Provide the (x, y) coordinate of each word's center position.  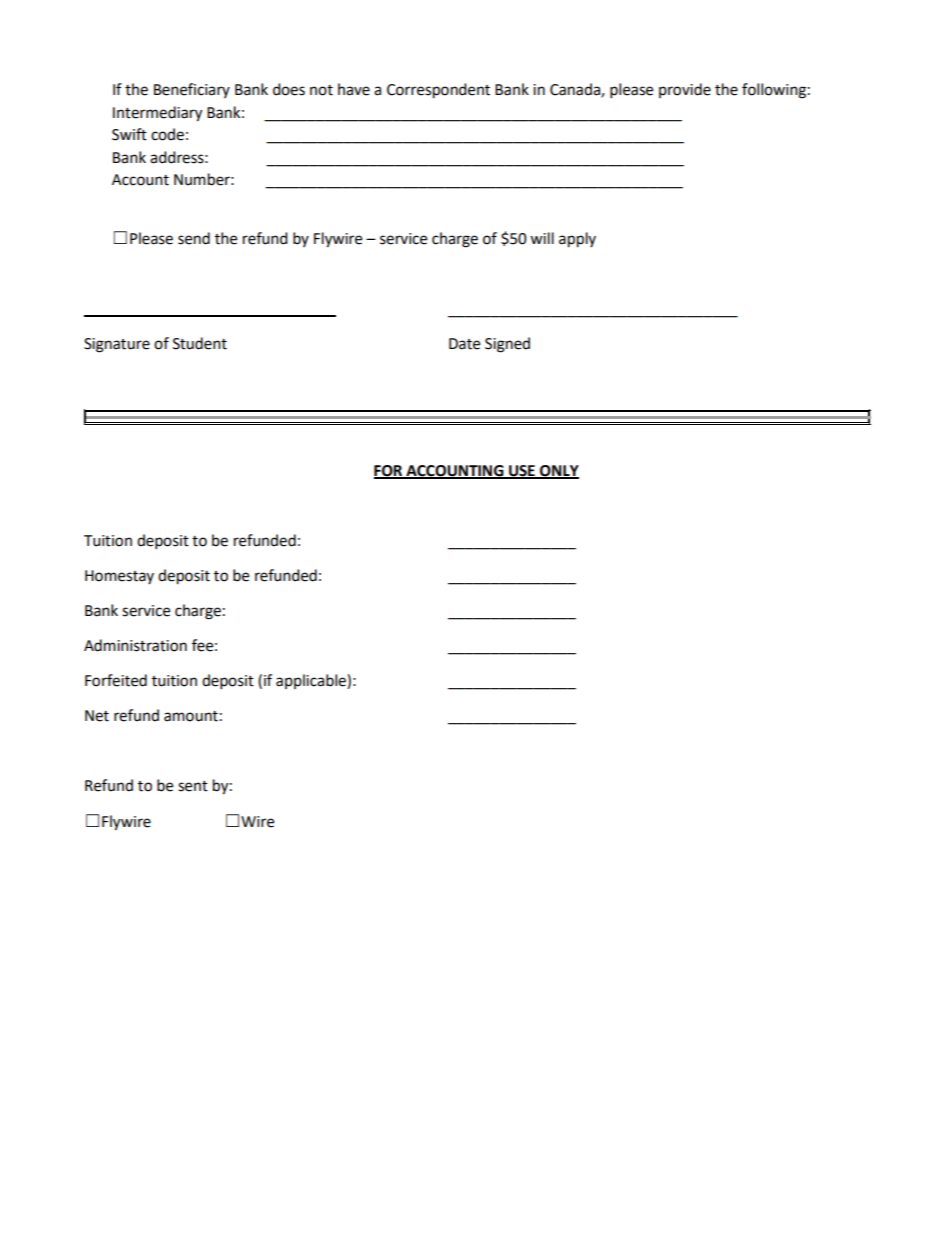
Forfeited (116, 680)
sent (193, 786)
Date (464, 344)
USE (522, 471)
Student (200, 343)
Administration (135, 645)
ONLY (558, 471)
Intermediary (157, 114)
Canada (576, 90)
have (354, 89)
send (194, 238)
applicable (312, 681)
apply (577, 240)
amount (191, 716)
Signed (507, 345)
